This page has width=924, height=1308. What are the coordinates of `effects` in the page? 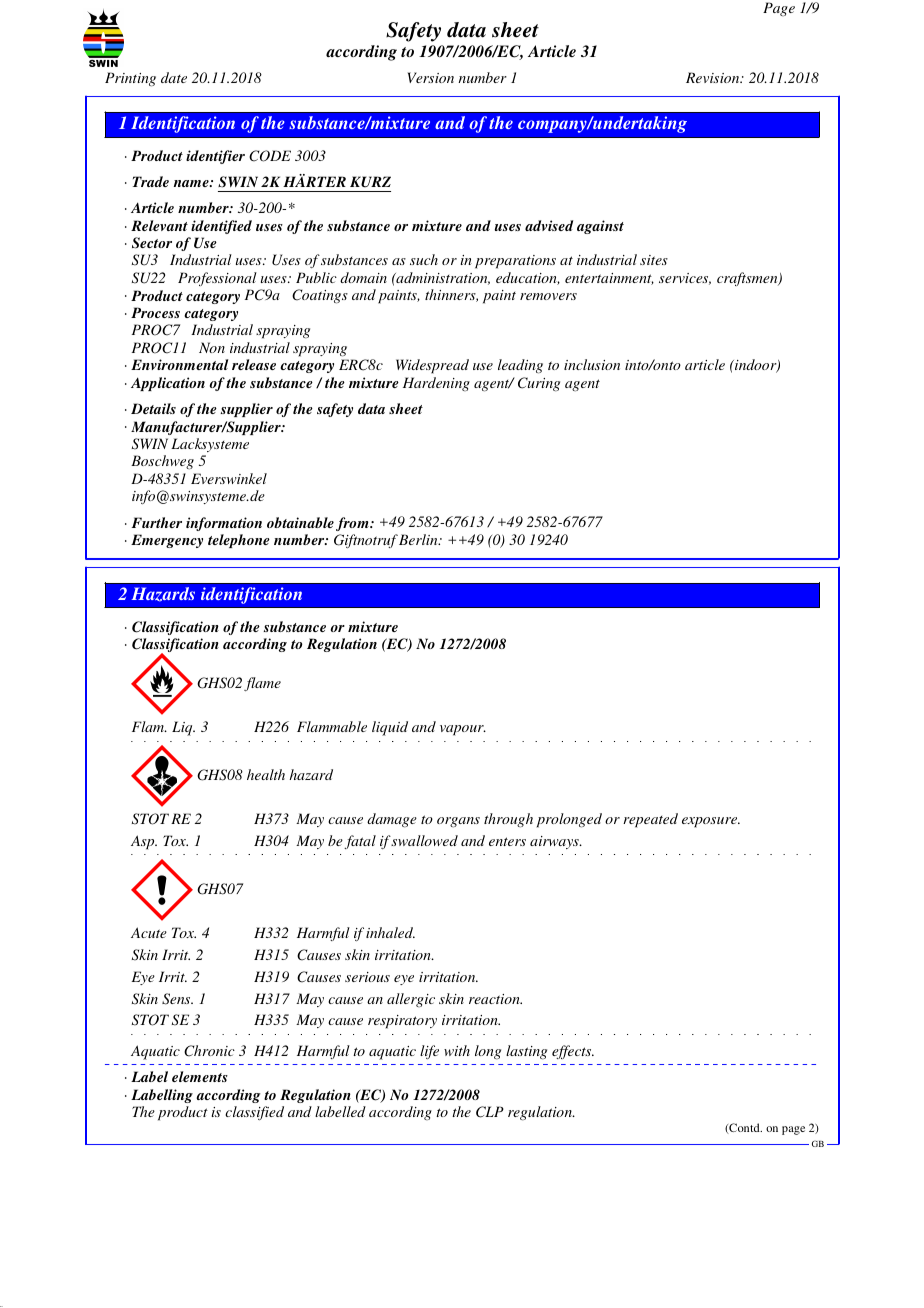 It's located at (573, 1052).
